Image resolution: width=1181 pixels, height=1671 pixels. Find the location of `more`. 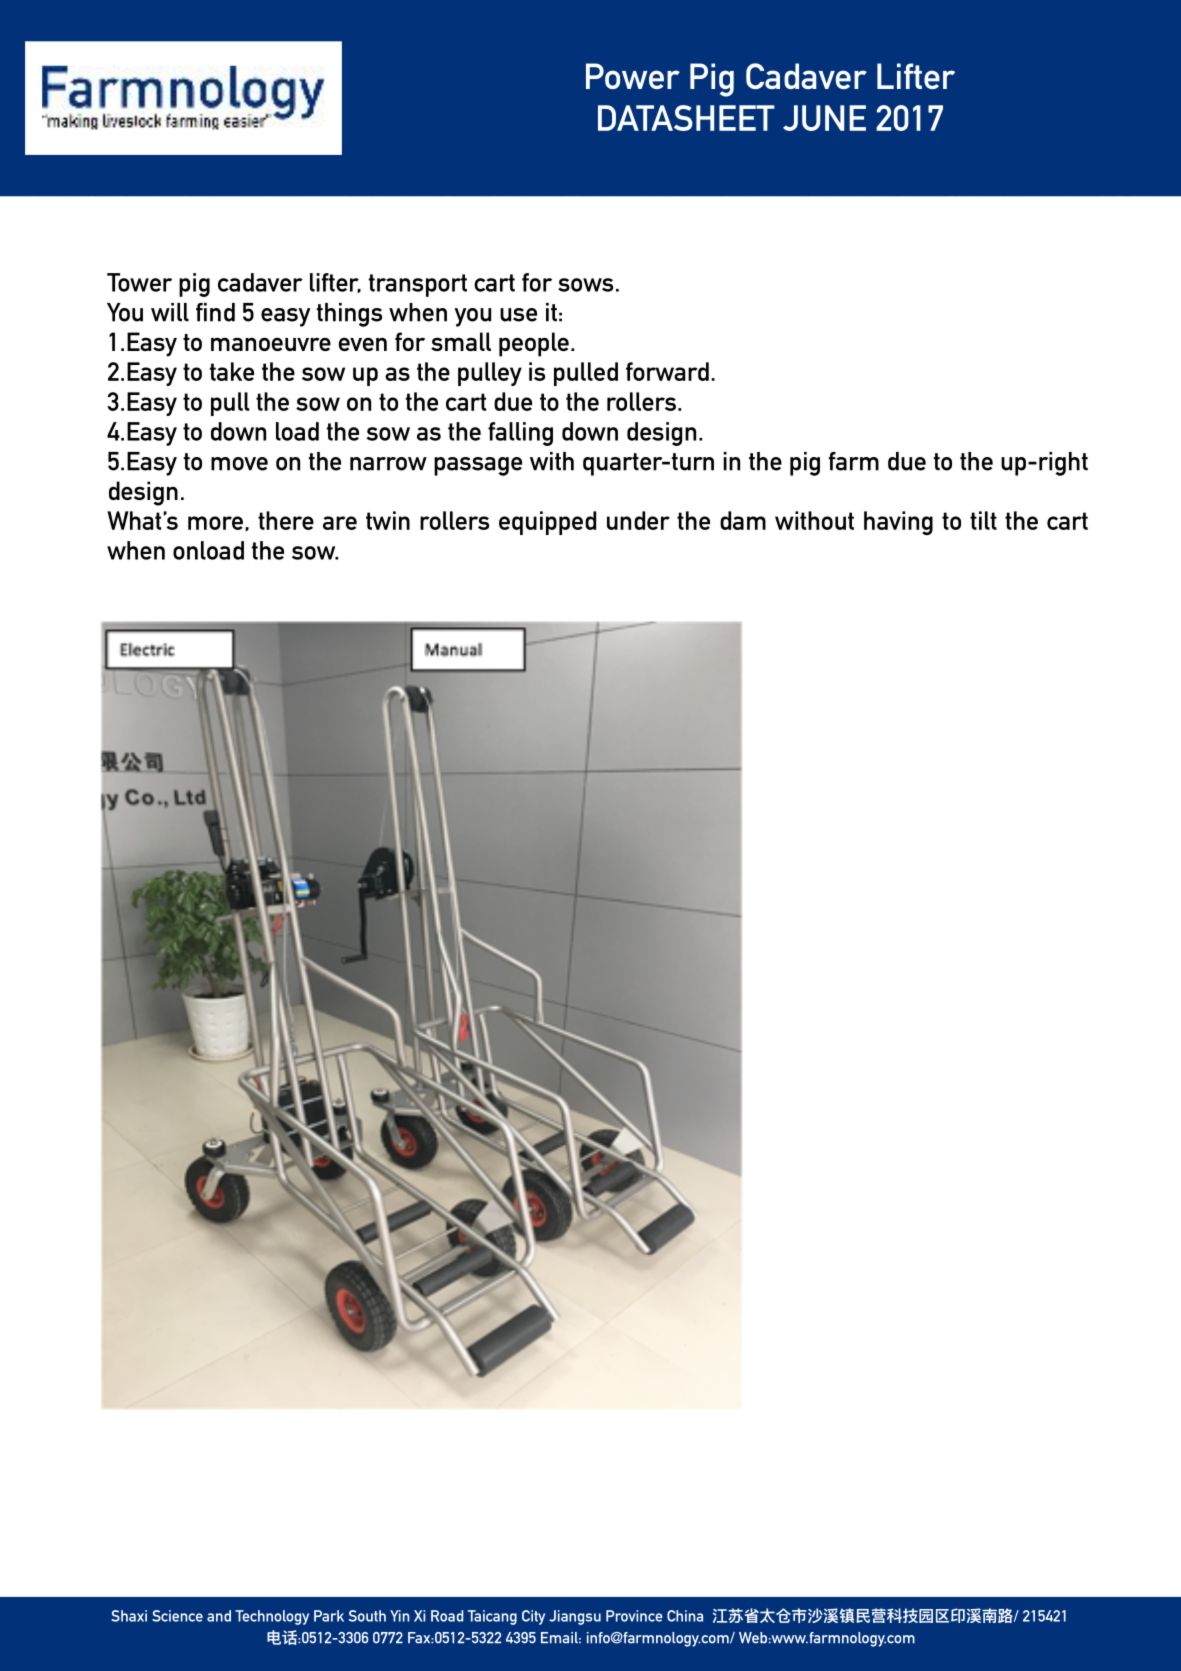

more is located at coordinates (215, 523).
